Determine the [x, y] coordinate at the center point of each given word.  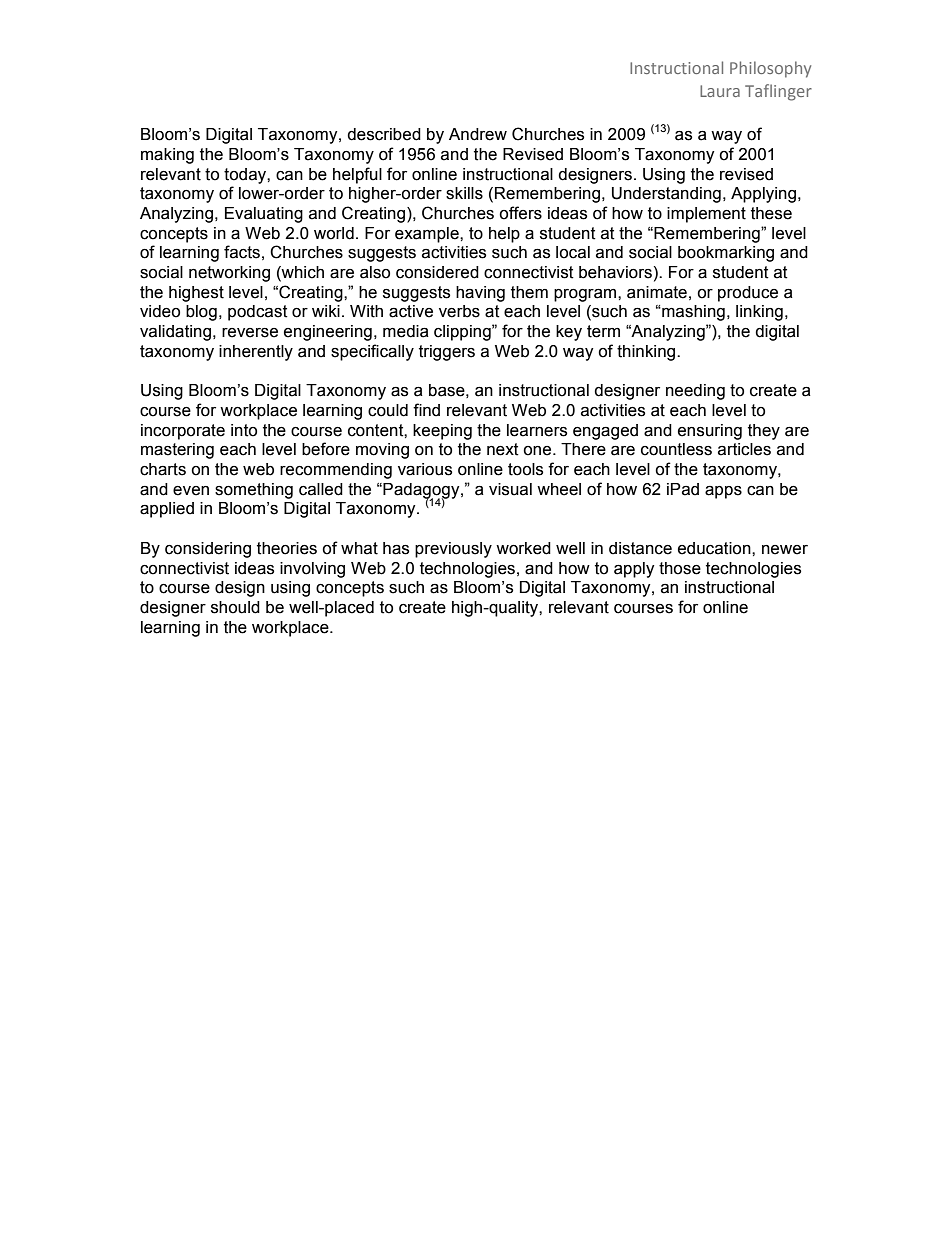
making [167, 156]
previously [453, 550]
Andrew [478, 134]
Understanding [666, 195]
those [680, 568]
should [235, 607]
